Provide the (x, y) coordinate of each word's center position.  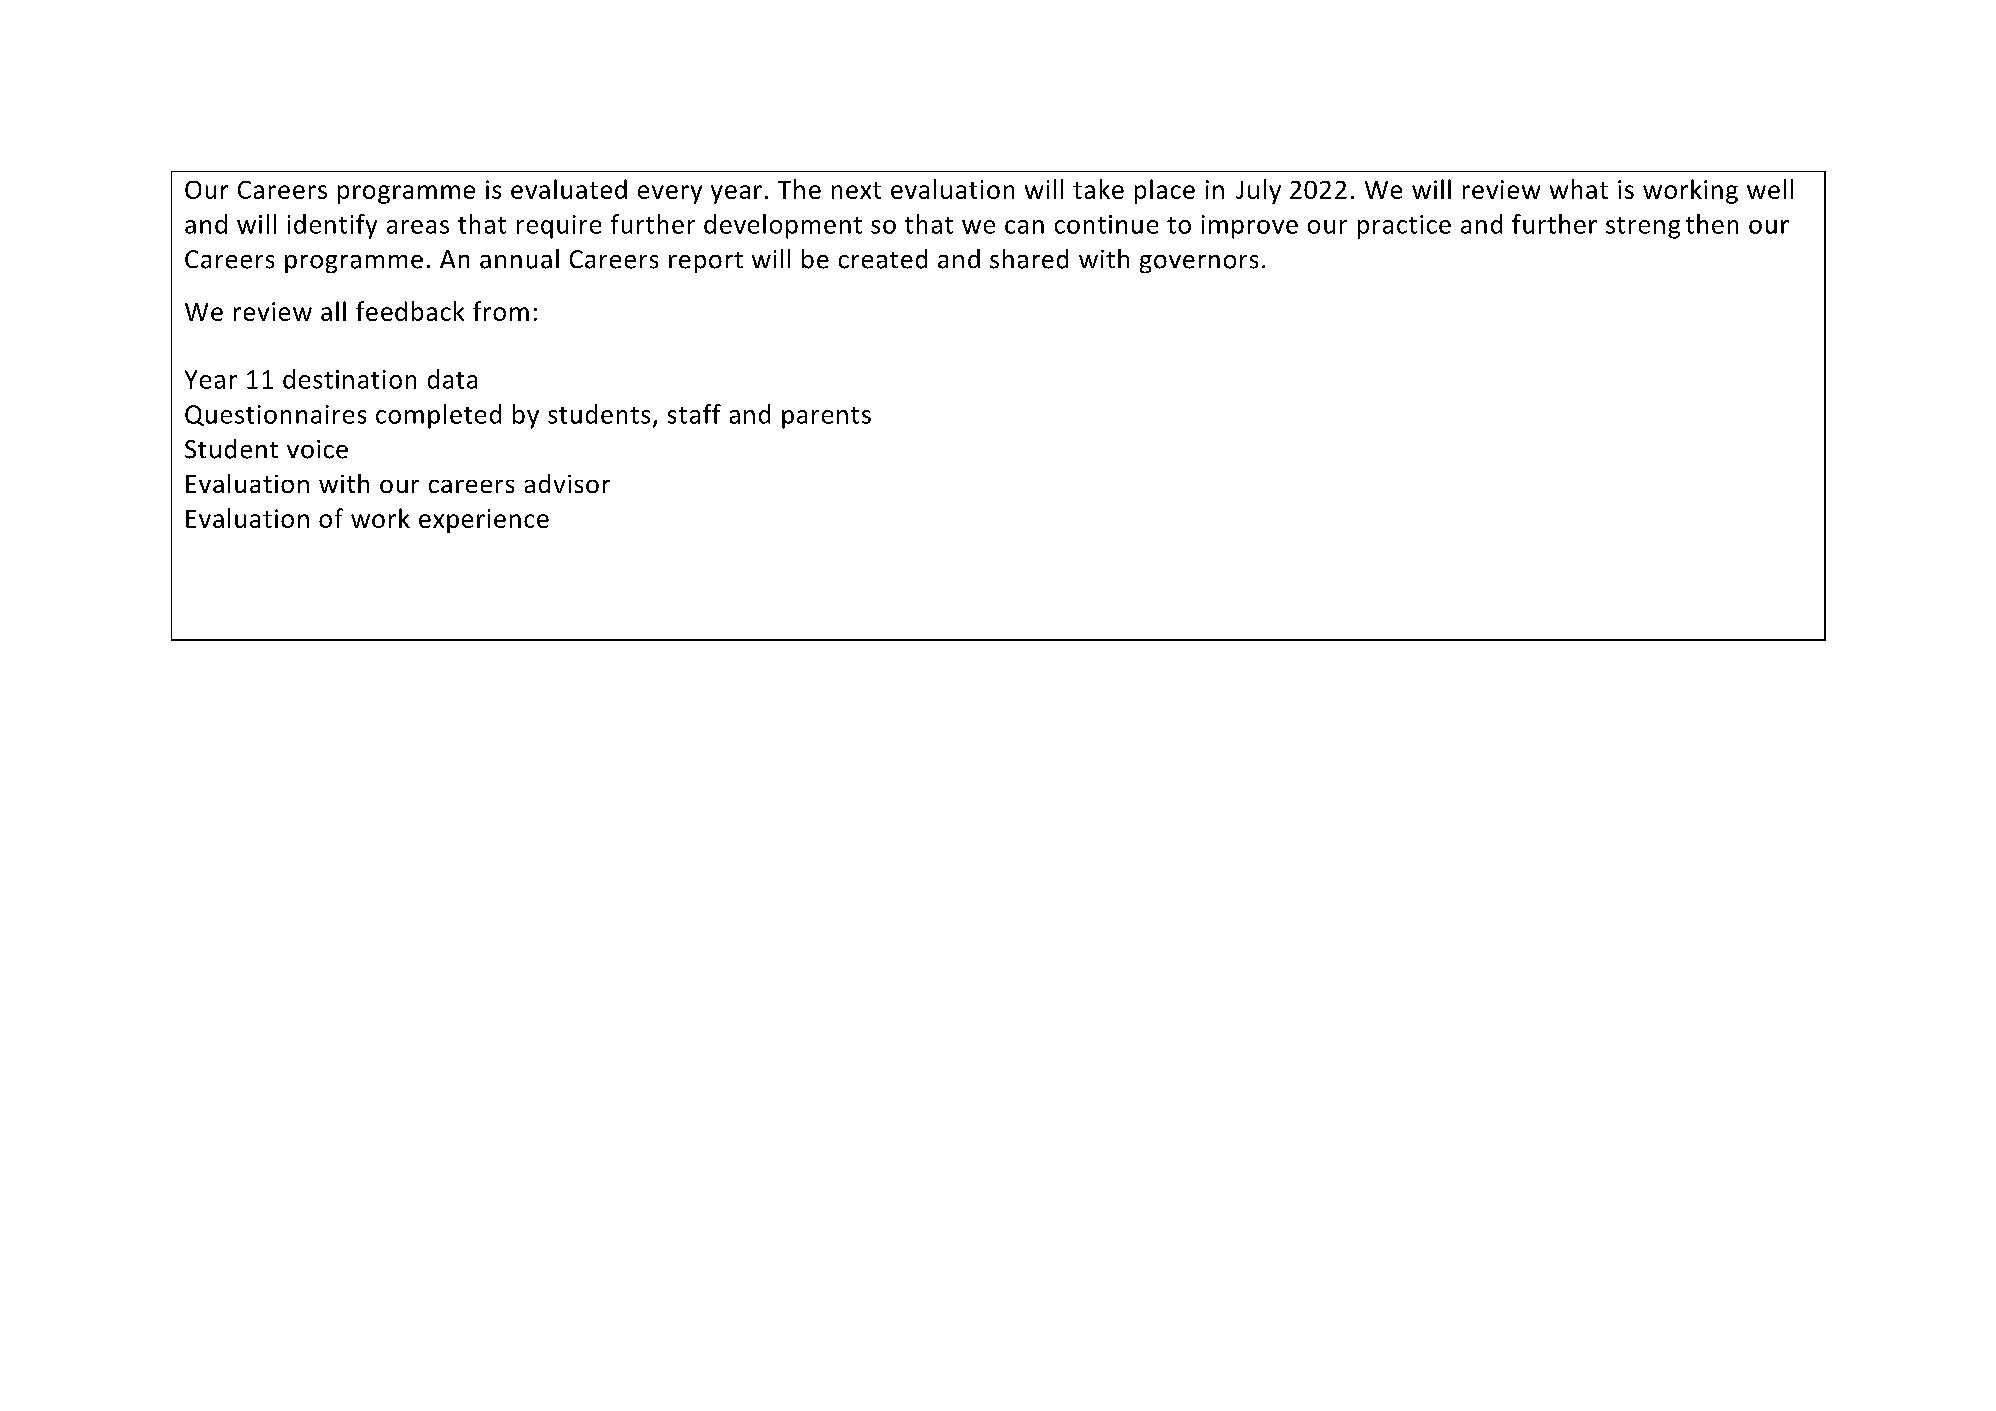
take (1098, 189)
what (1579, 189)
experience (484, 521)
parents (826, 418)
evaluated (569, 189)
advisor (567, 483)
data (452, 379)
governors (1199, 264)
